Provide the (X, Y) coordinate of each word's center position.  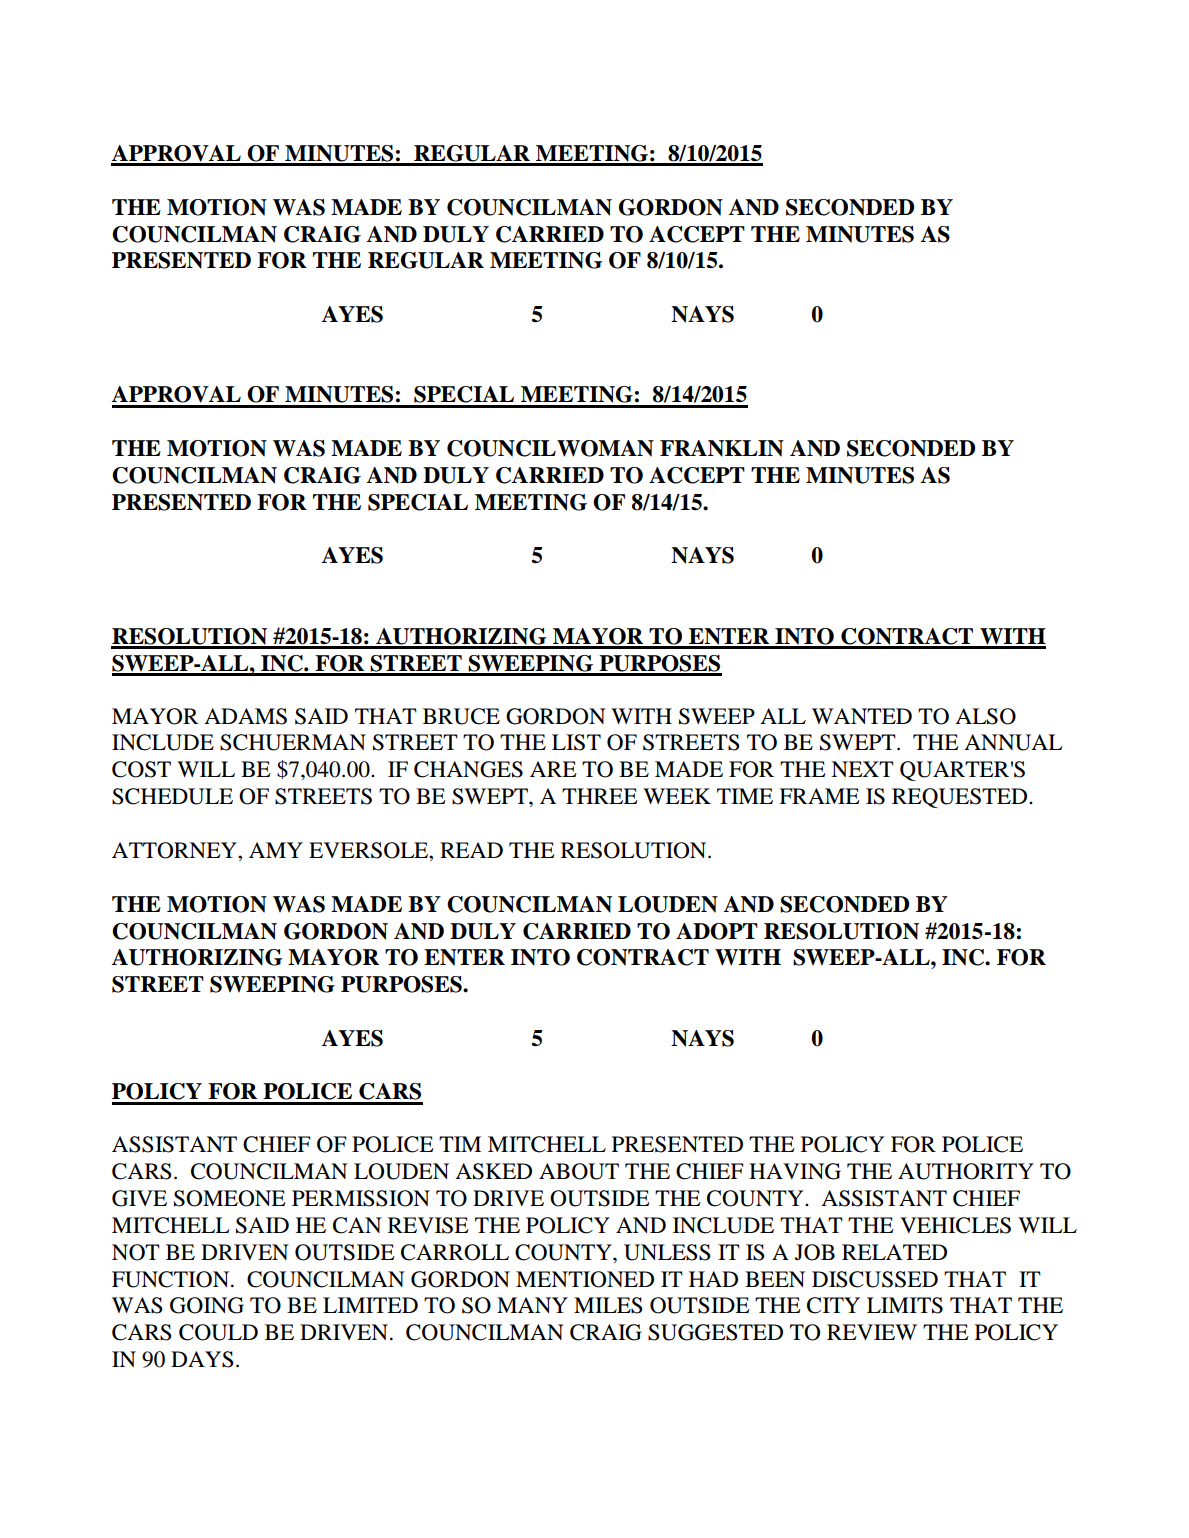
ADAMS (245, 716)
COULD (218, 1332)
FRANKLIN (722, 448)
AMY (276, 850)
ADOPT (717, 931)
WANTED (862, 716)
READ (471, 850)
